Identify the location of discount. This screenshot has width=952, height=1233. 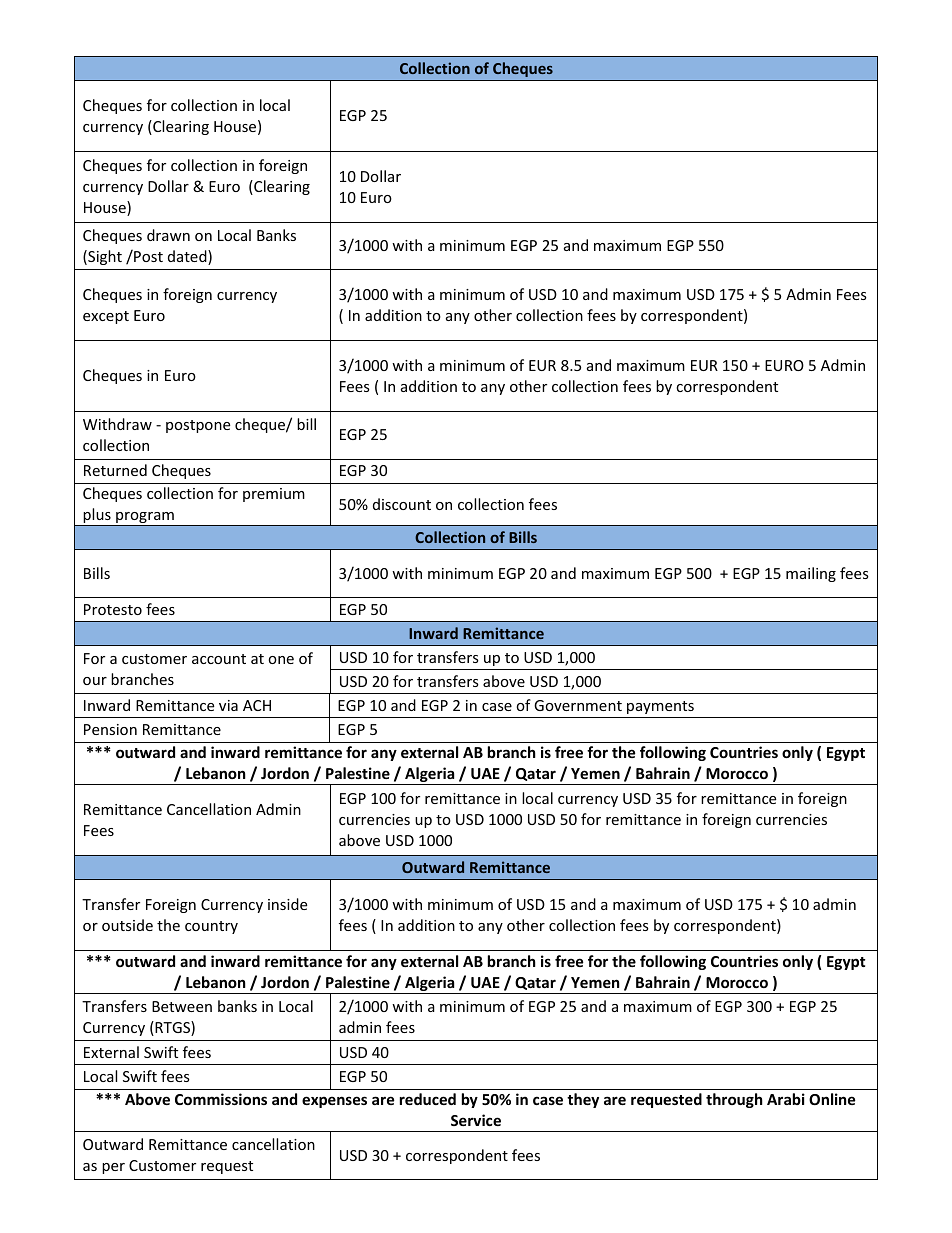
(402, 504).
